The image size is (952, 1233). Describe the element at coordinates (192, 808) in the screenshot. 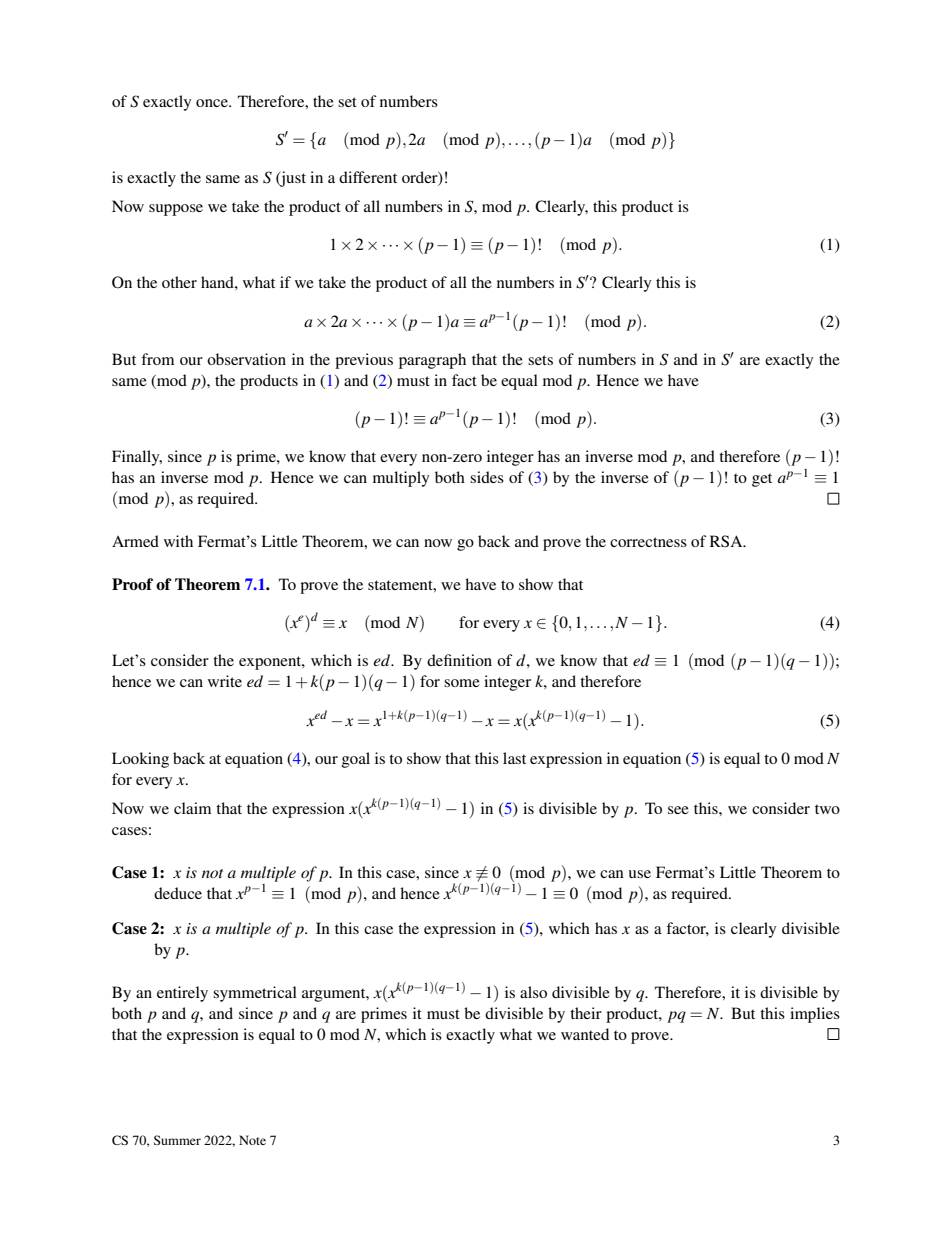

I see `claim` at that location.
